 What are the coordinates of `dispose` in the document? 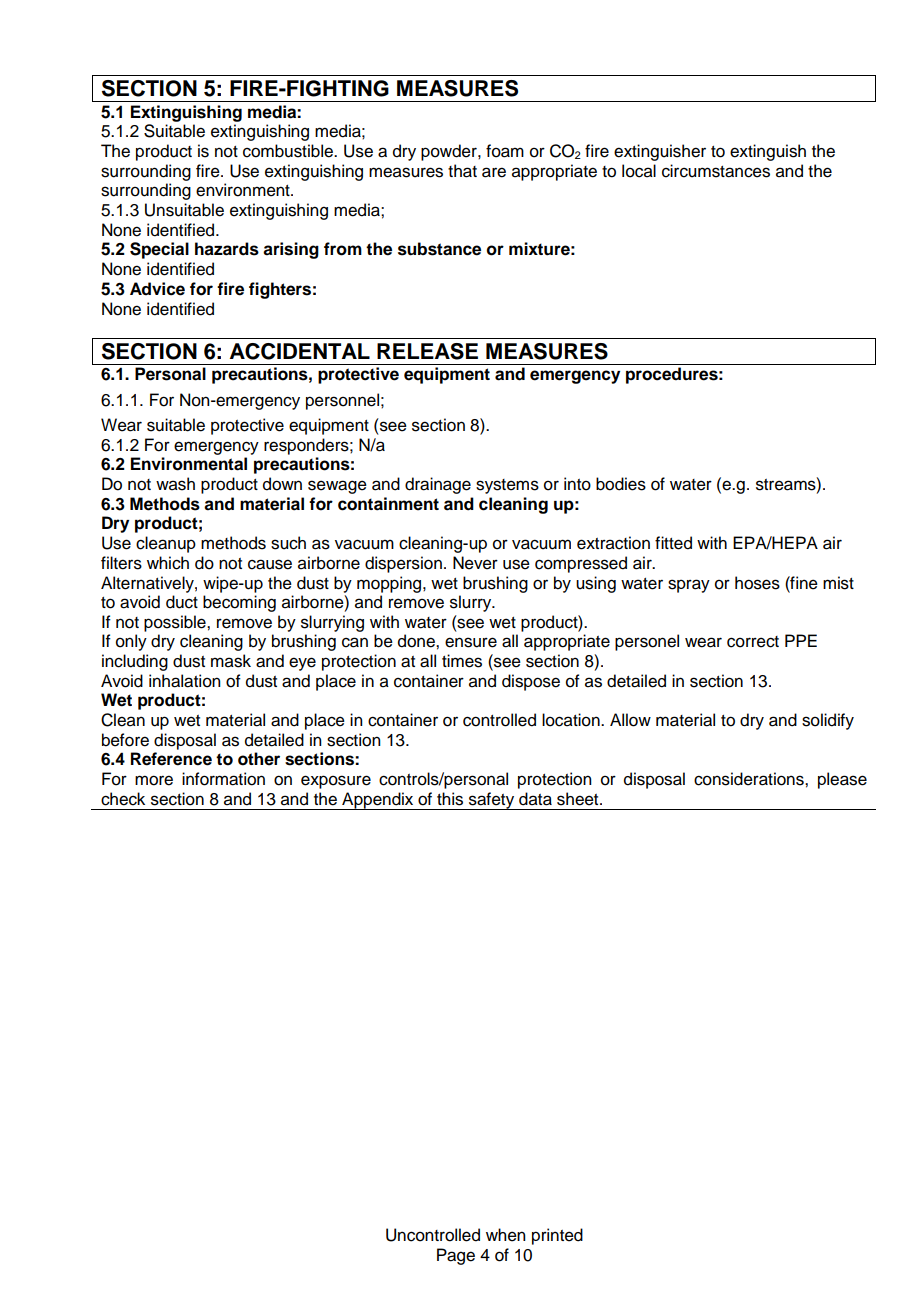 It's located at (531, 682).
